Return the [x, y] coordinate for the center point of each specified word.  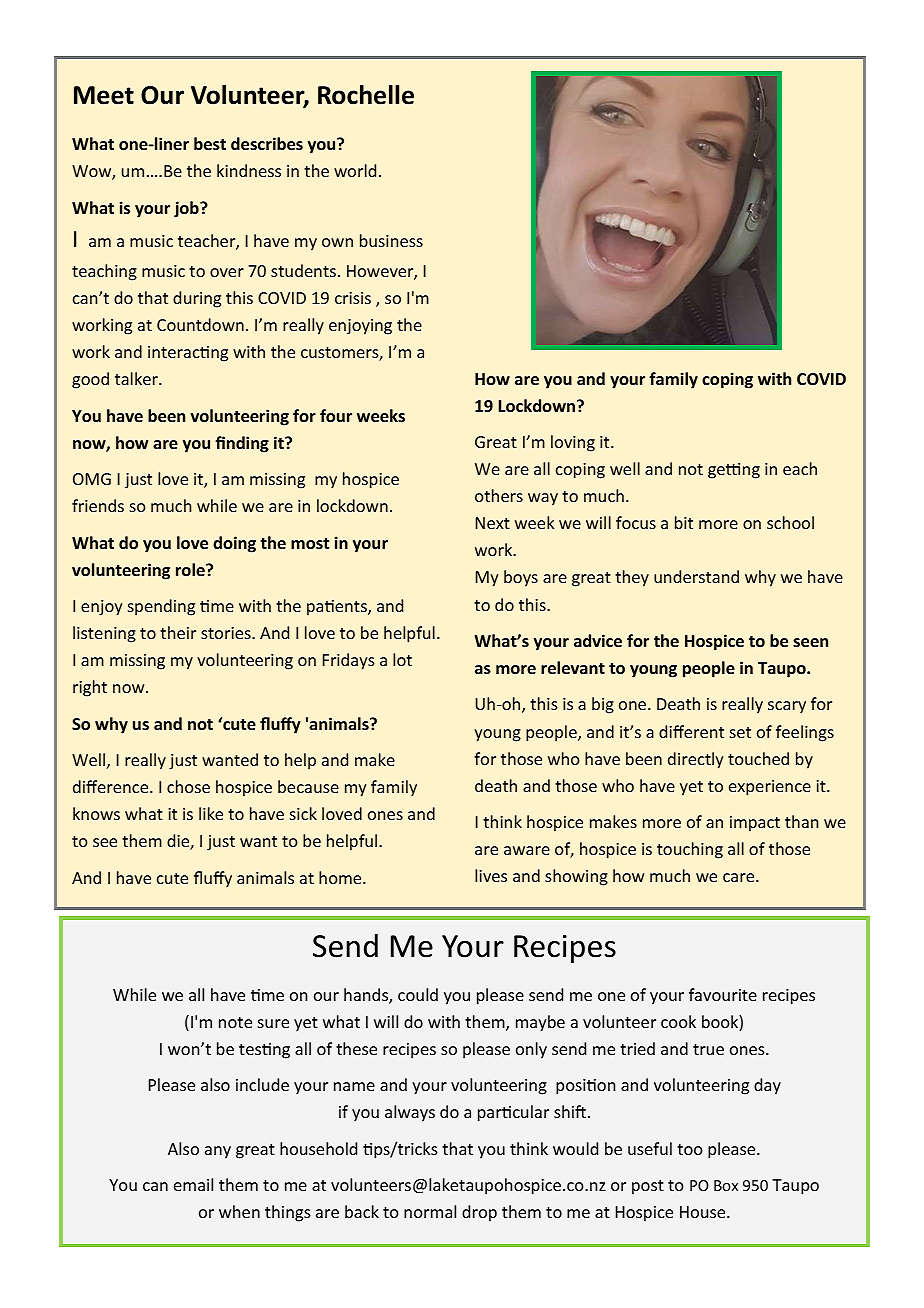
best [210, 143]
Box [726, 1185]
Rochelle [366, 95]
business [391, 240]
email [193, 1184]
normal [430, 1211]
